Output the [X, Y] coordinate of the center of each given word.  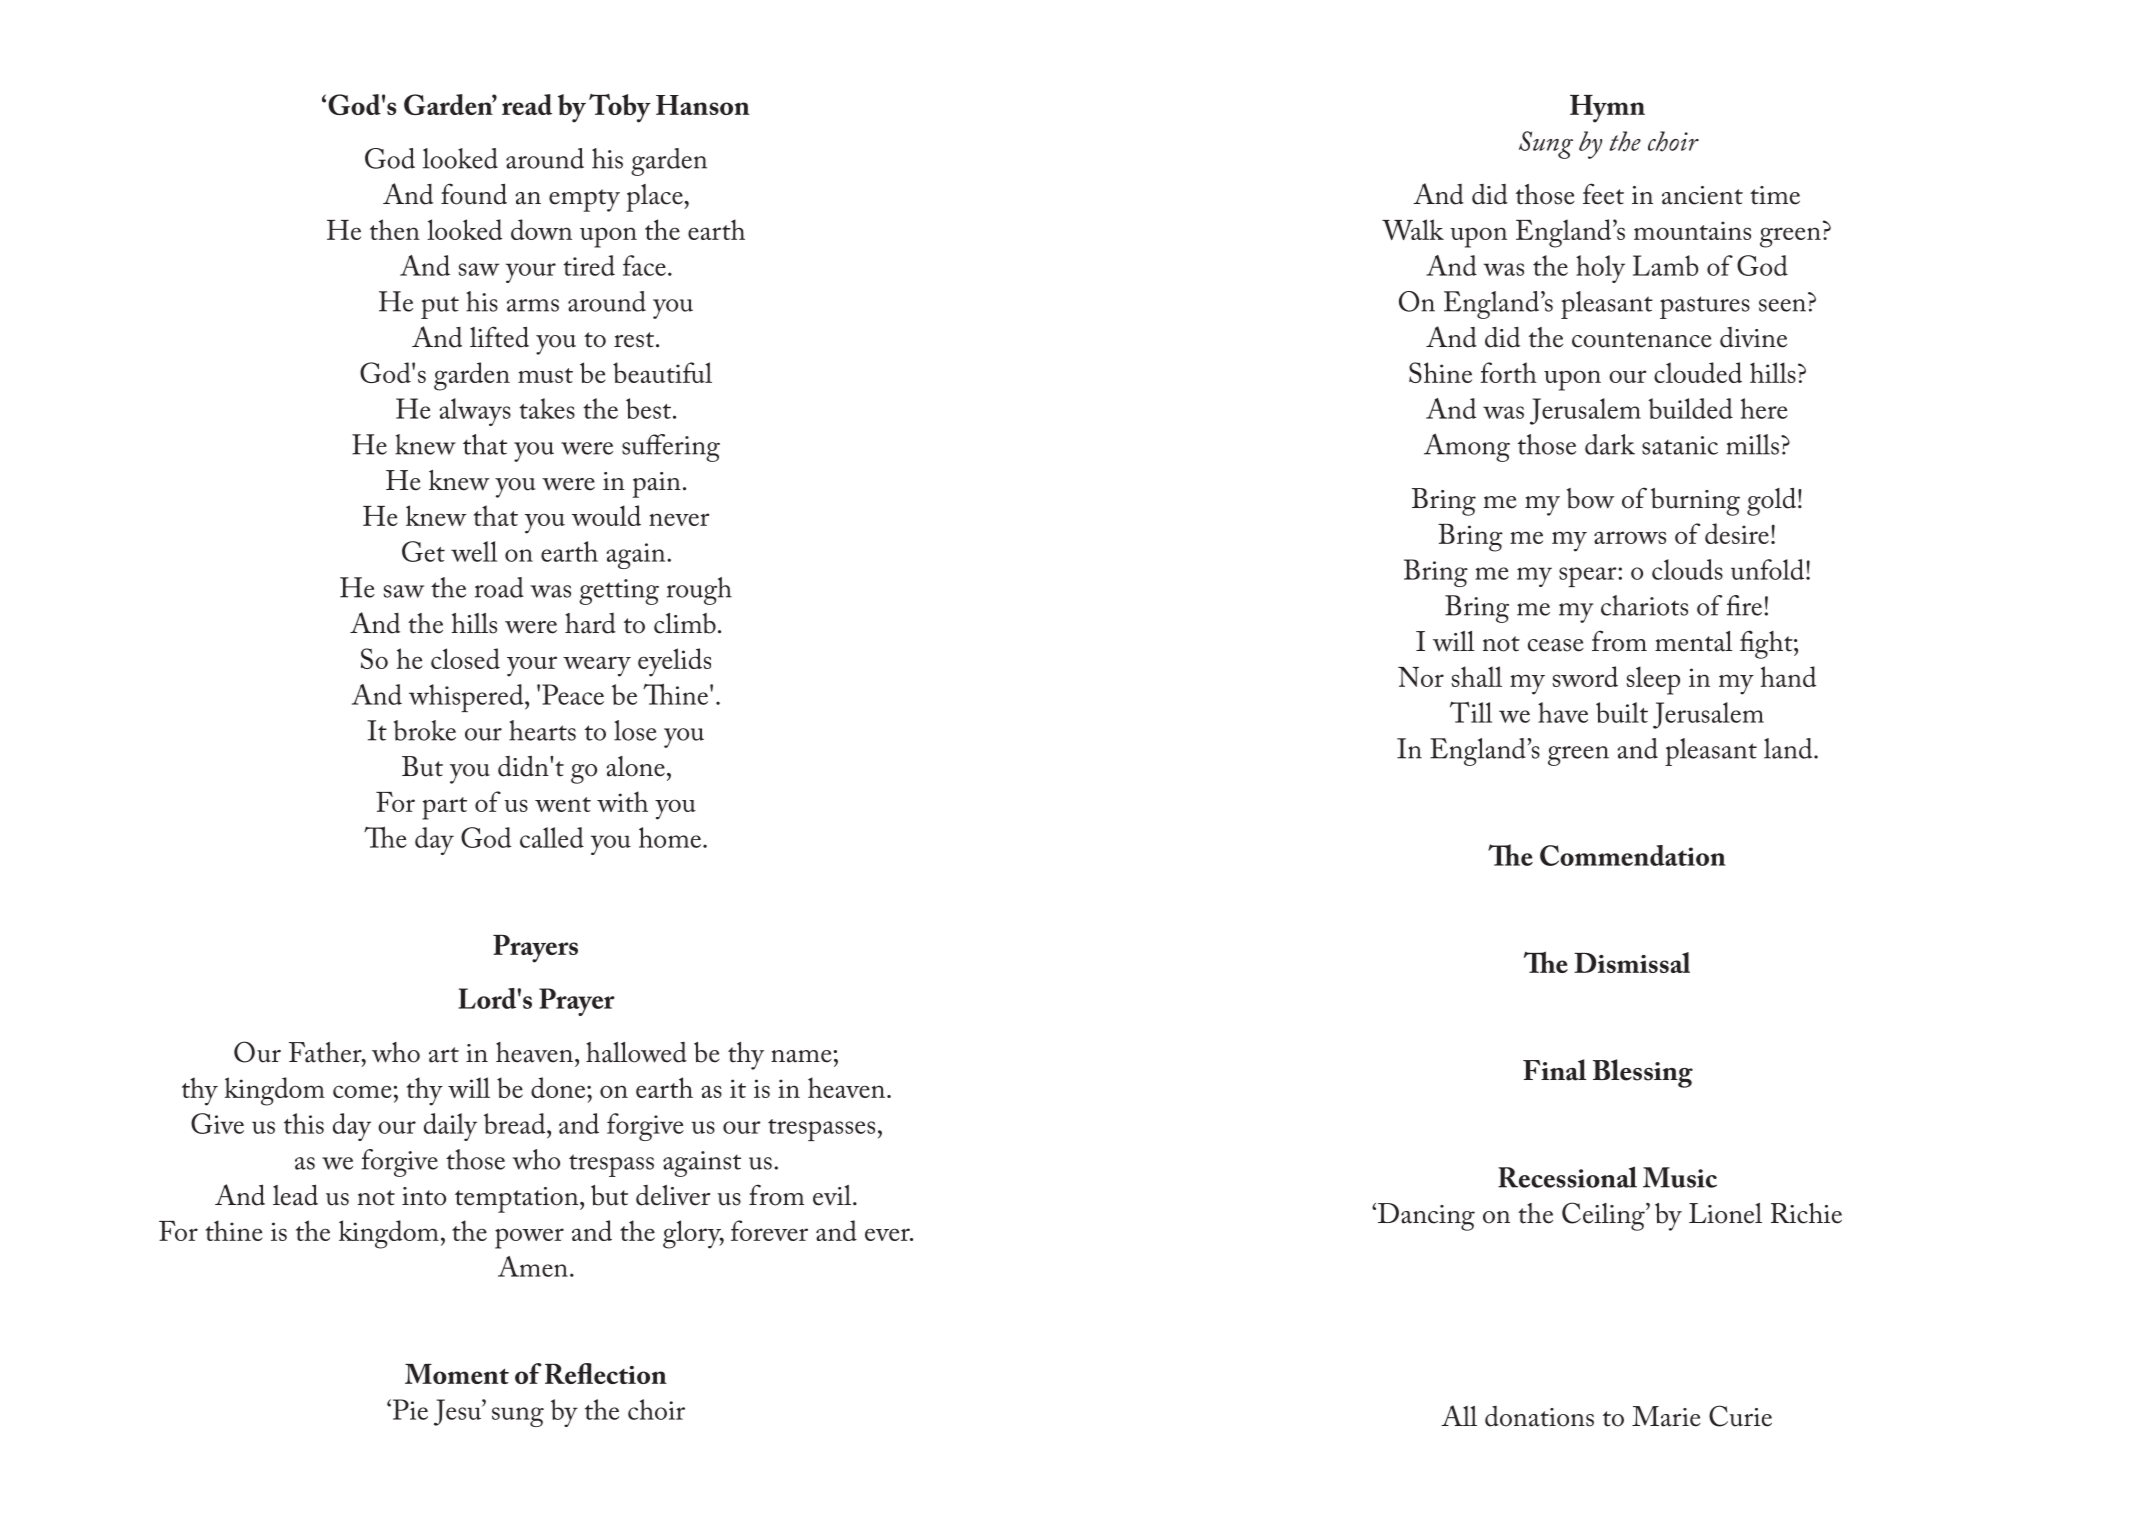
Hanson [703, 105]
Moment [457, 1374]
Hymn [1607, 109]
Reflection [606, 1373]
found [474, 194]
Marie [1666, 1416]
